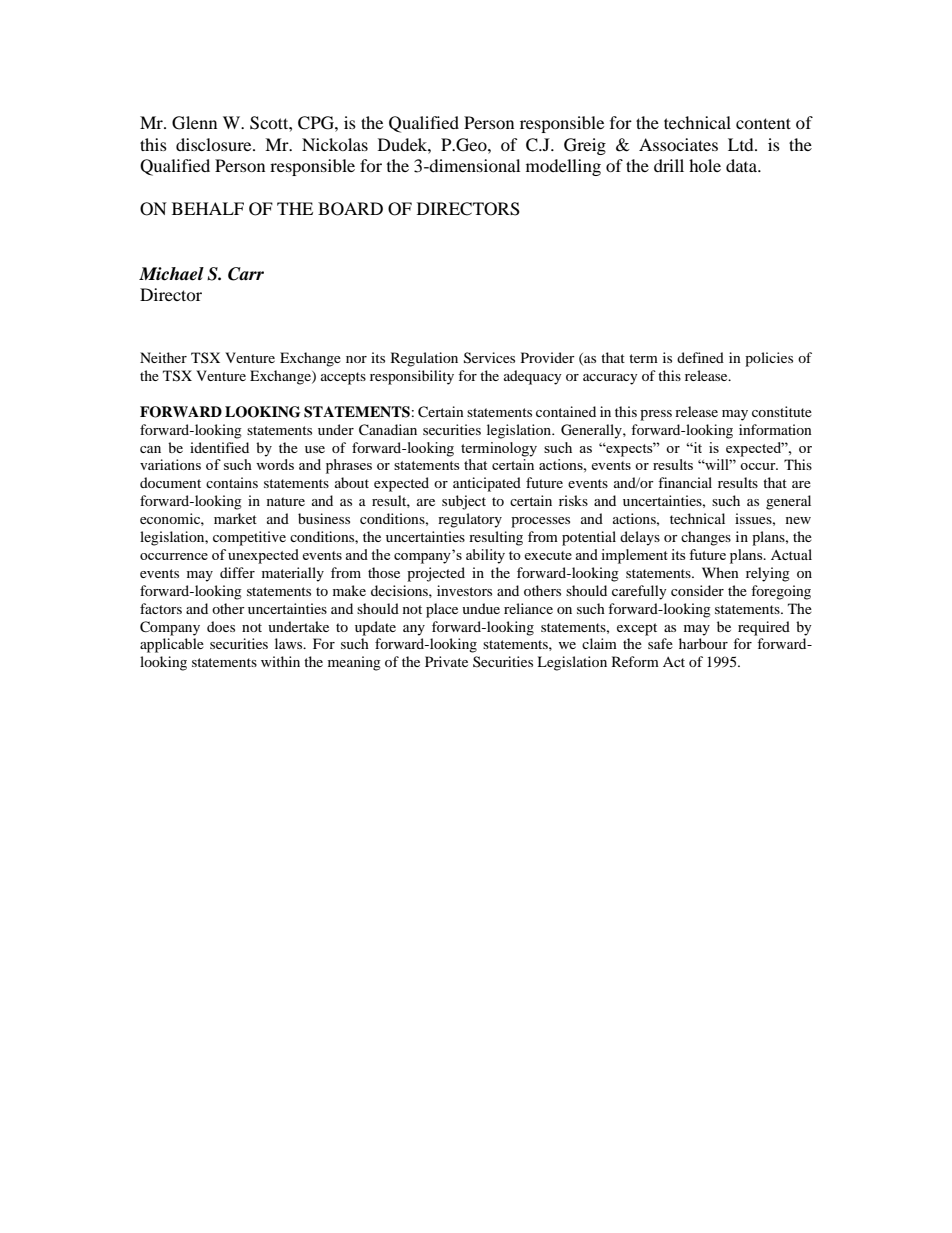 The width and height of the screenshot is (952, 1233). What do you see at coordinates (221, 626) in the screenshot?
I see `does` at bounding box center [221, 626].
